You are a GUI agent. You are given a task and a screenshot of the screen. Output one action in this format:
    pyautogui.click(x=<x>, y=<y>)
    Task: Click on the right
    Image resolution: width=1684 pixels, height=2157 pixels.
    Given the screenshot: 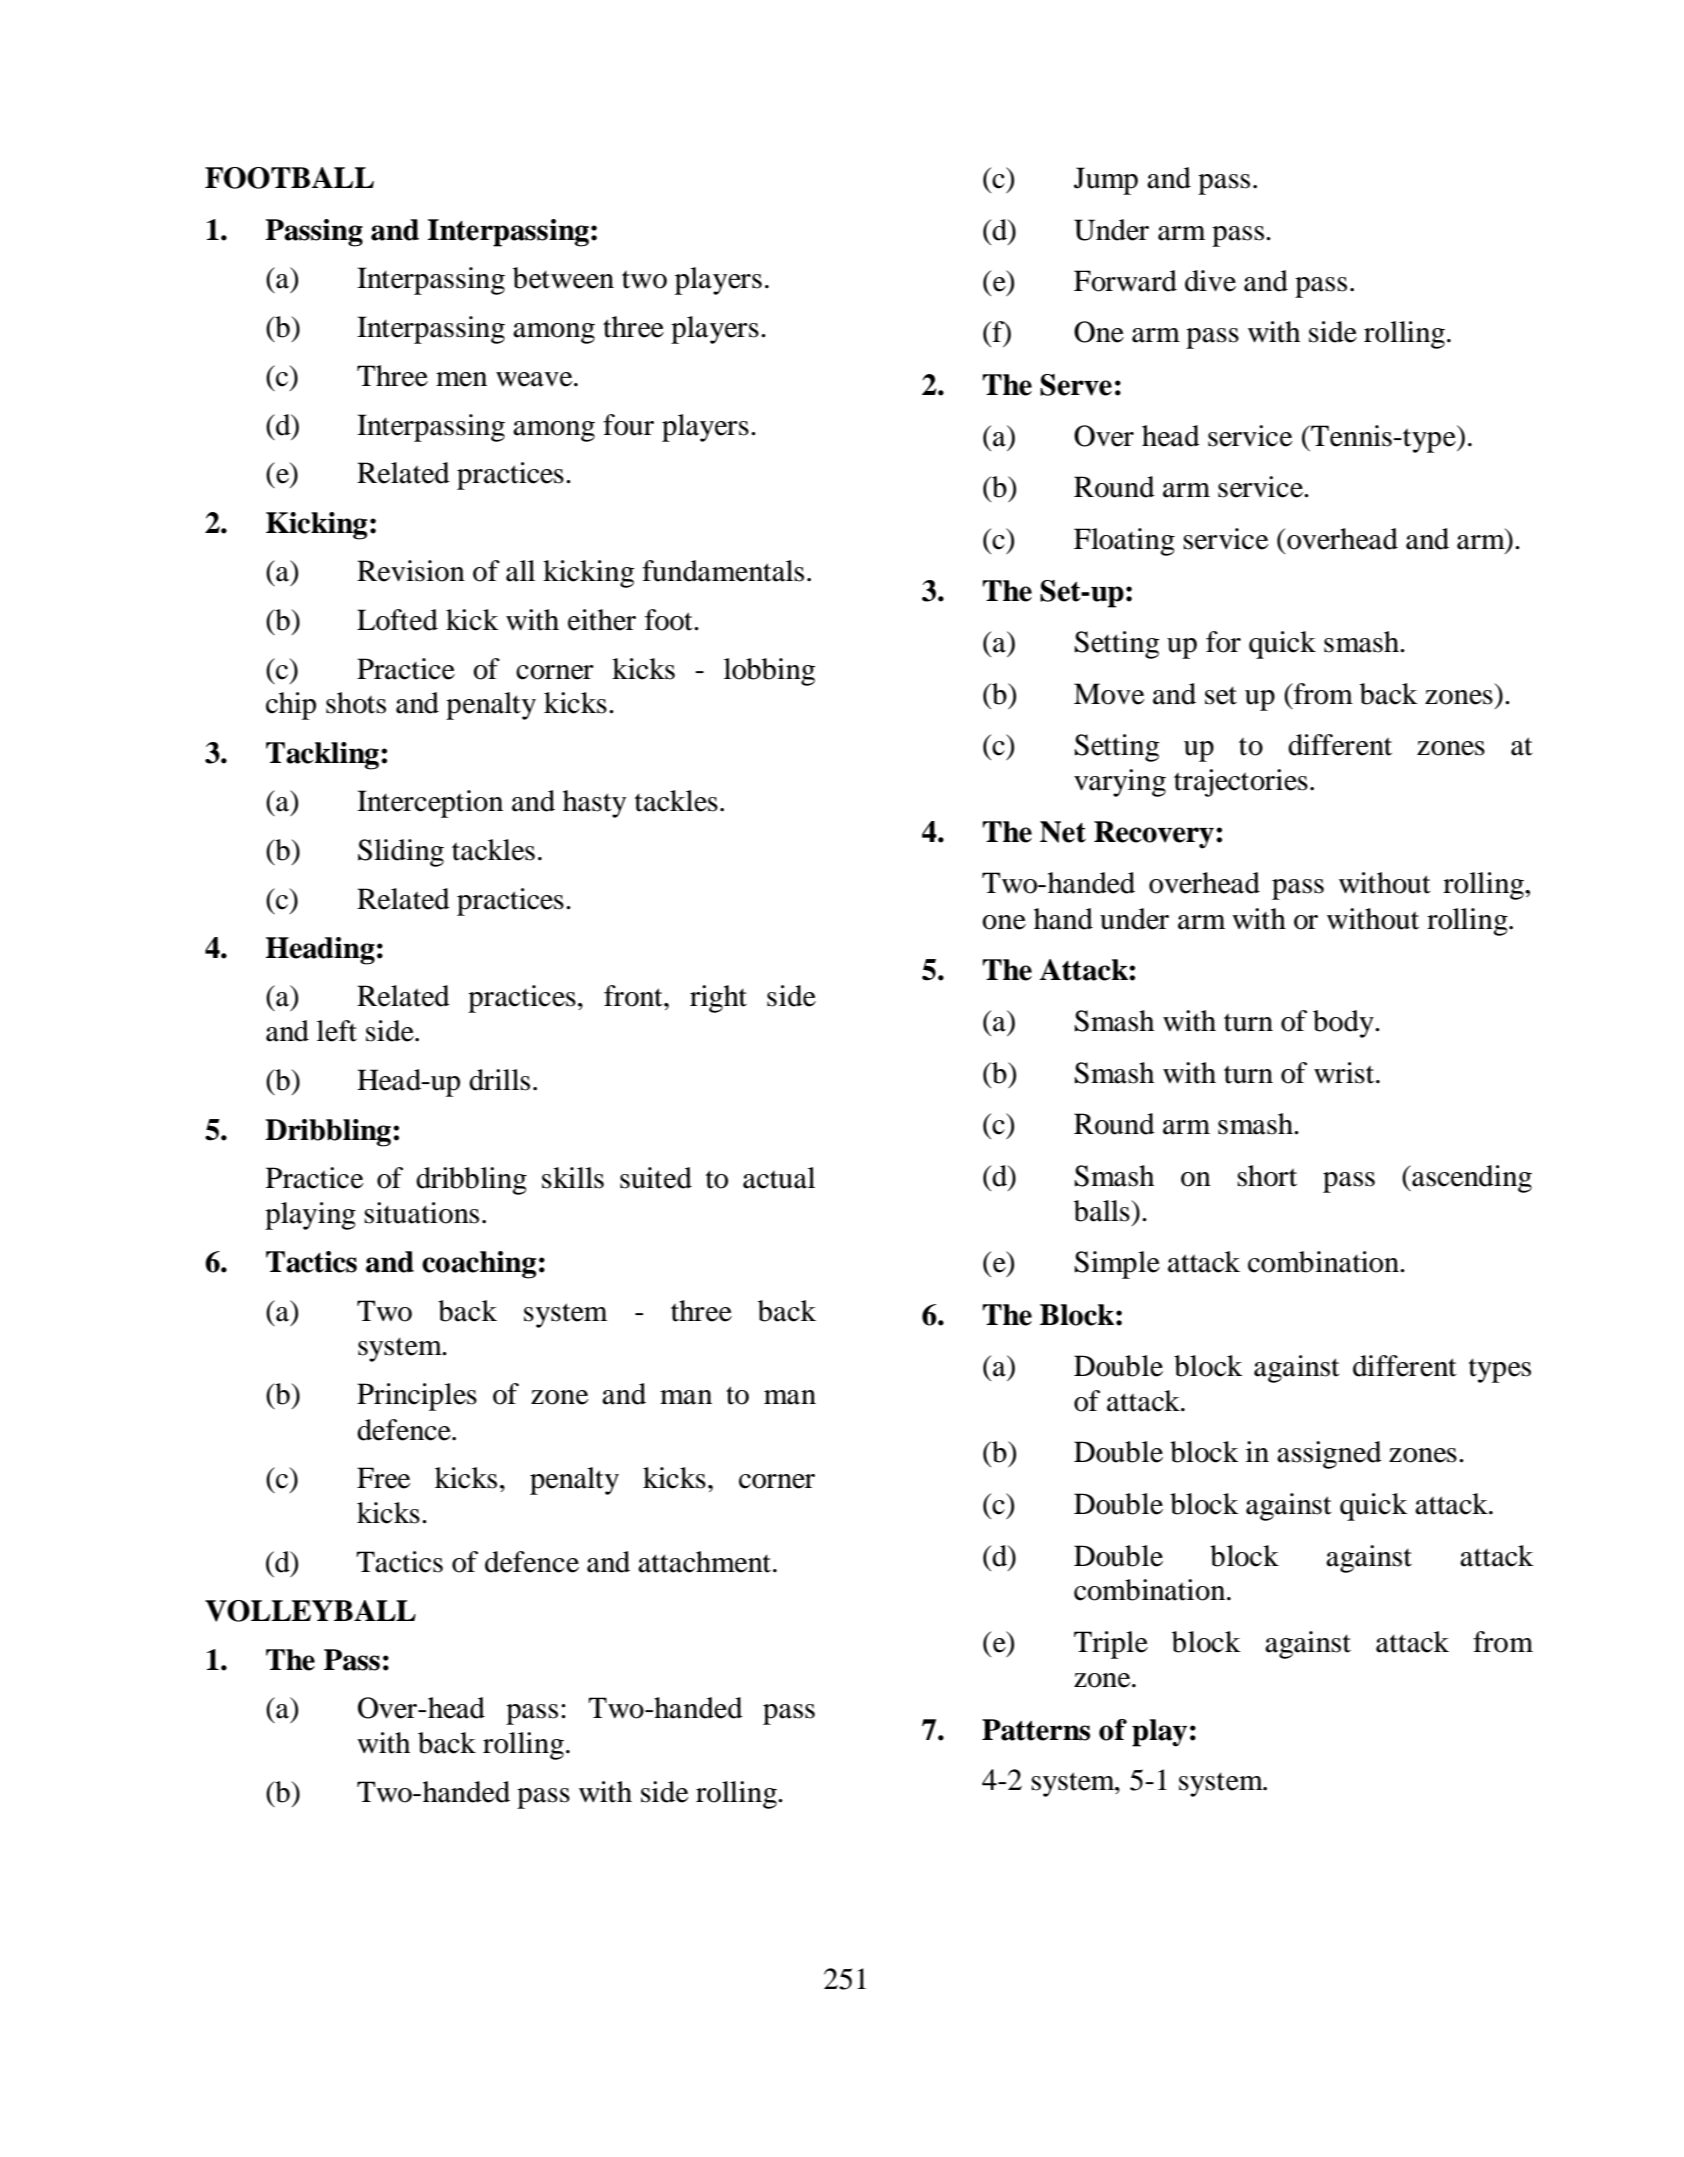 What is the action you would take?
    pyautogui.click(x=718, y=999)
